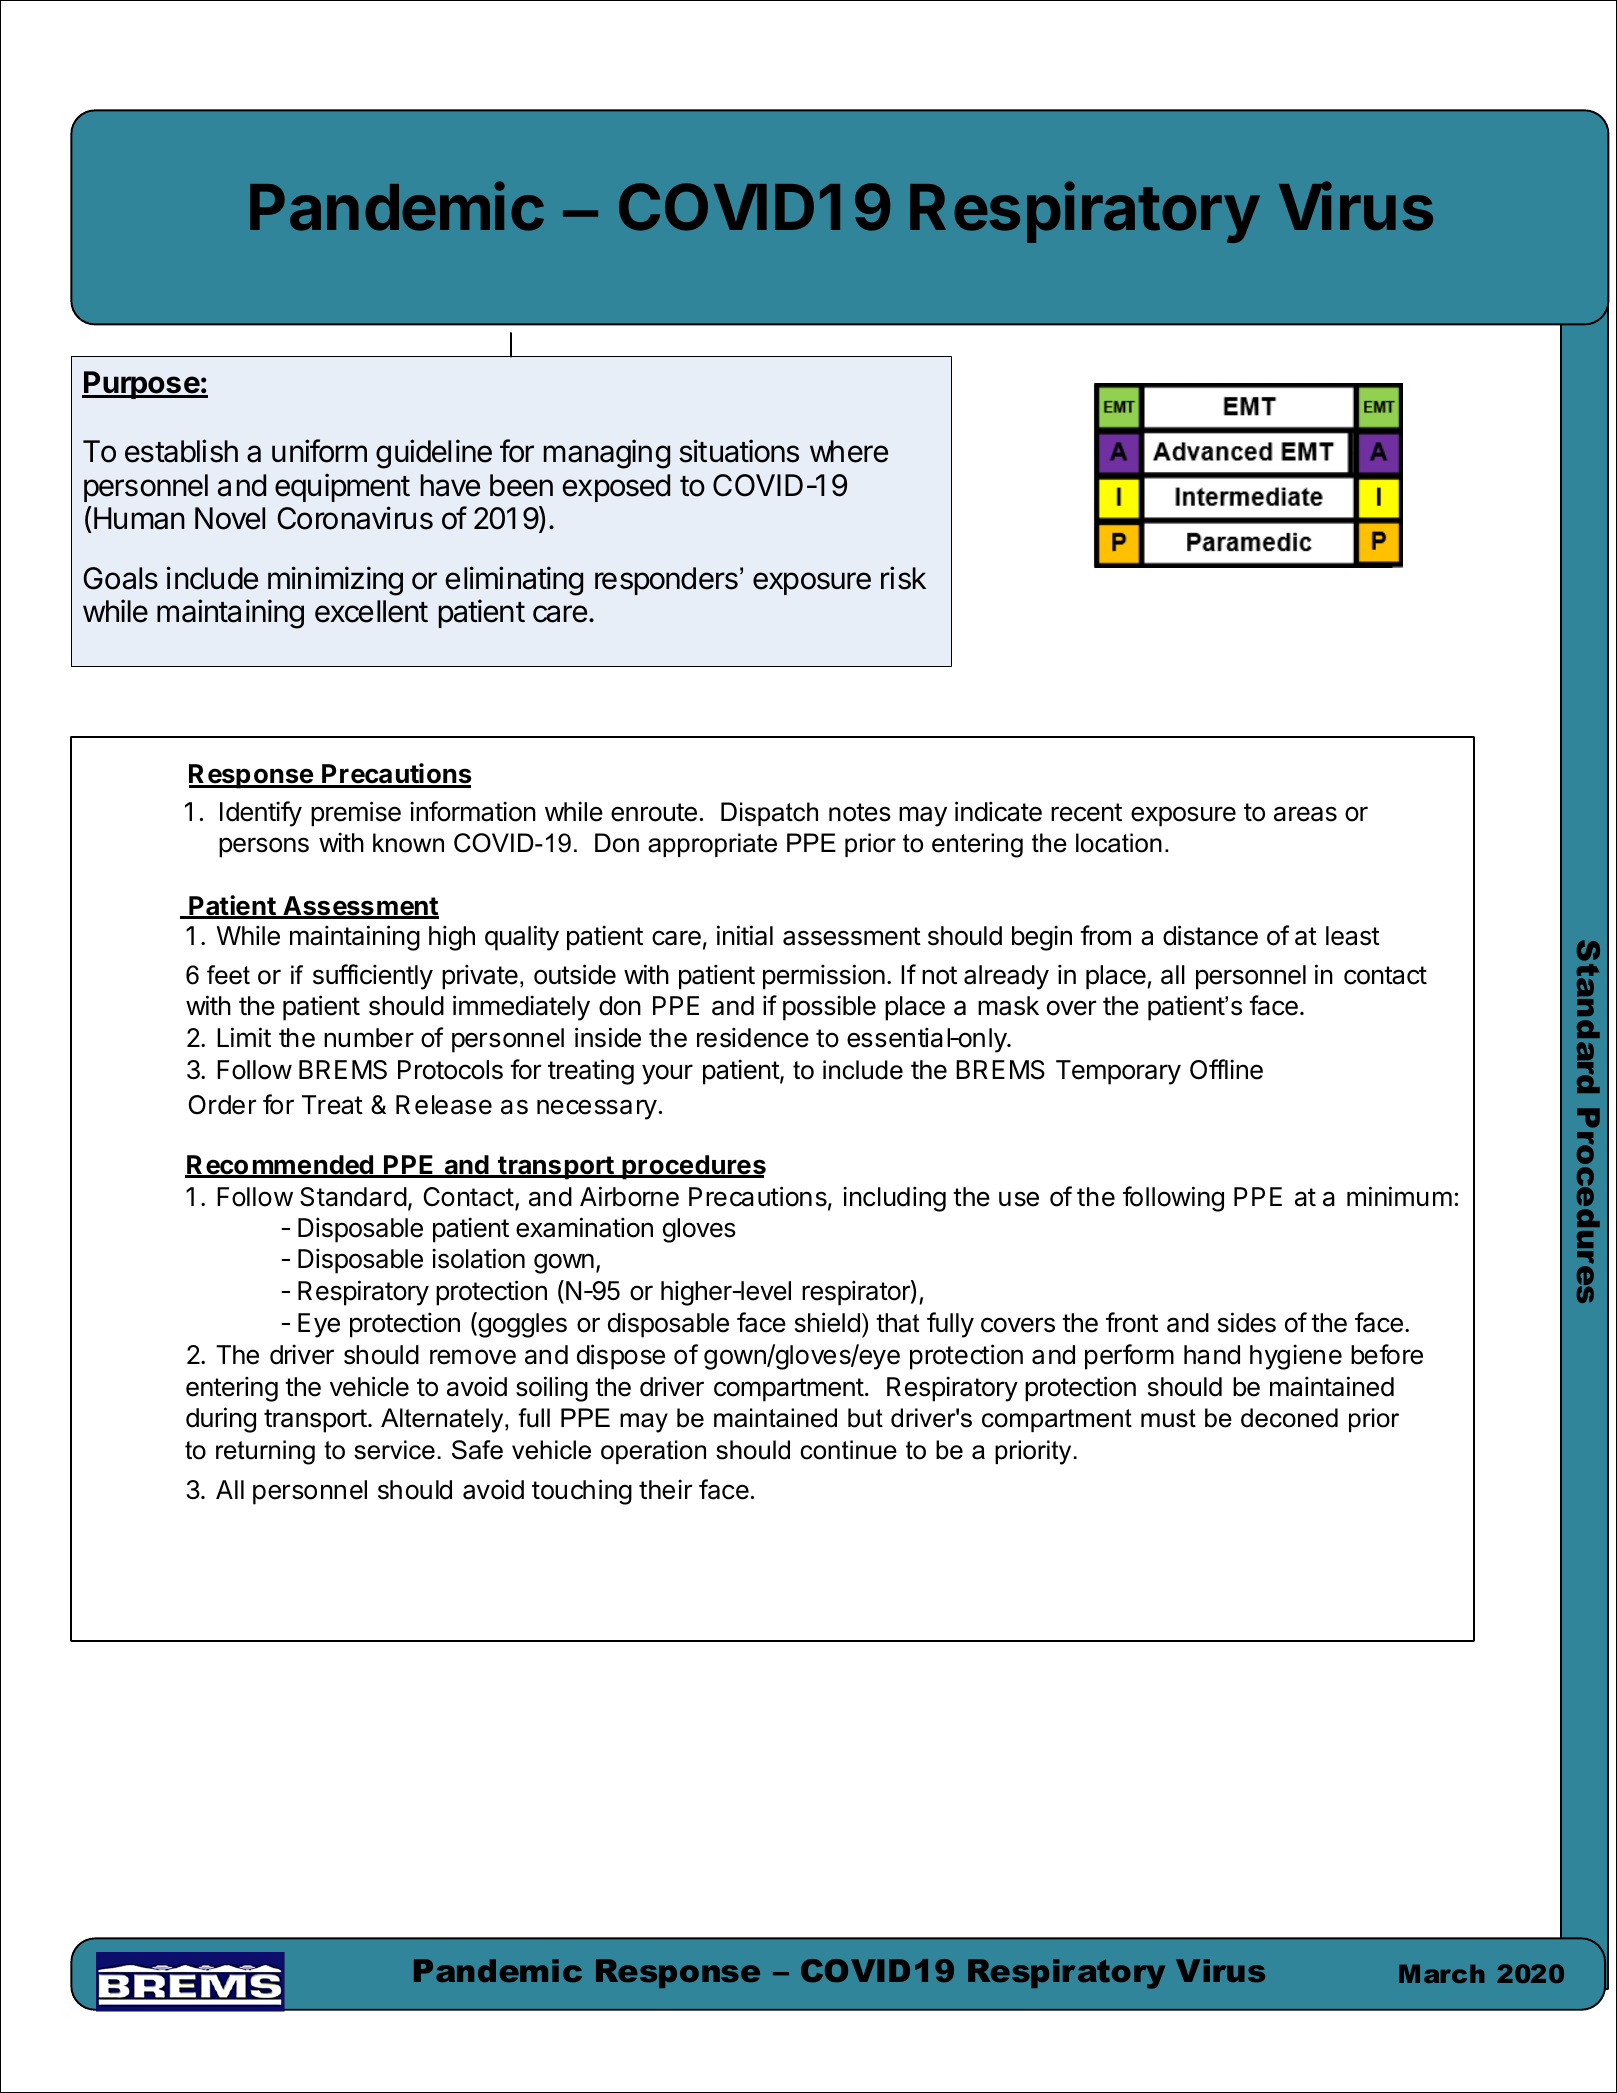  Describe the element at coordinates (849, 451) in the document. I see `where` at that location.
